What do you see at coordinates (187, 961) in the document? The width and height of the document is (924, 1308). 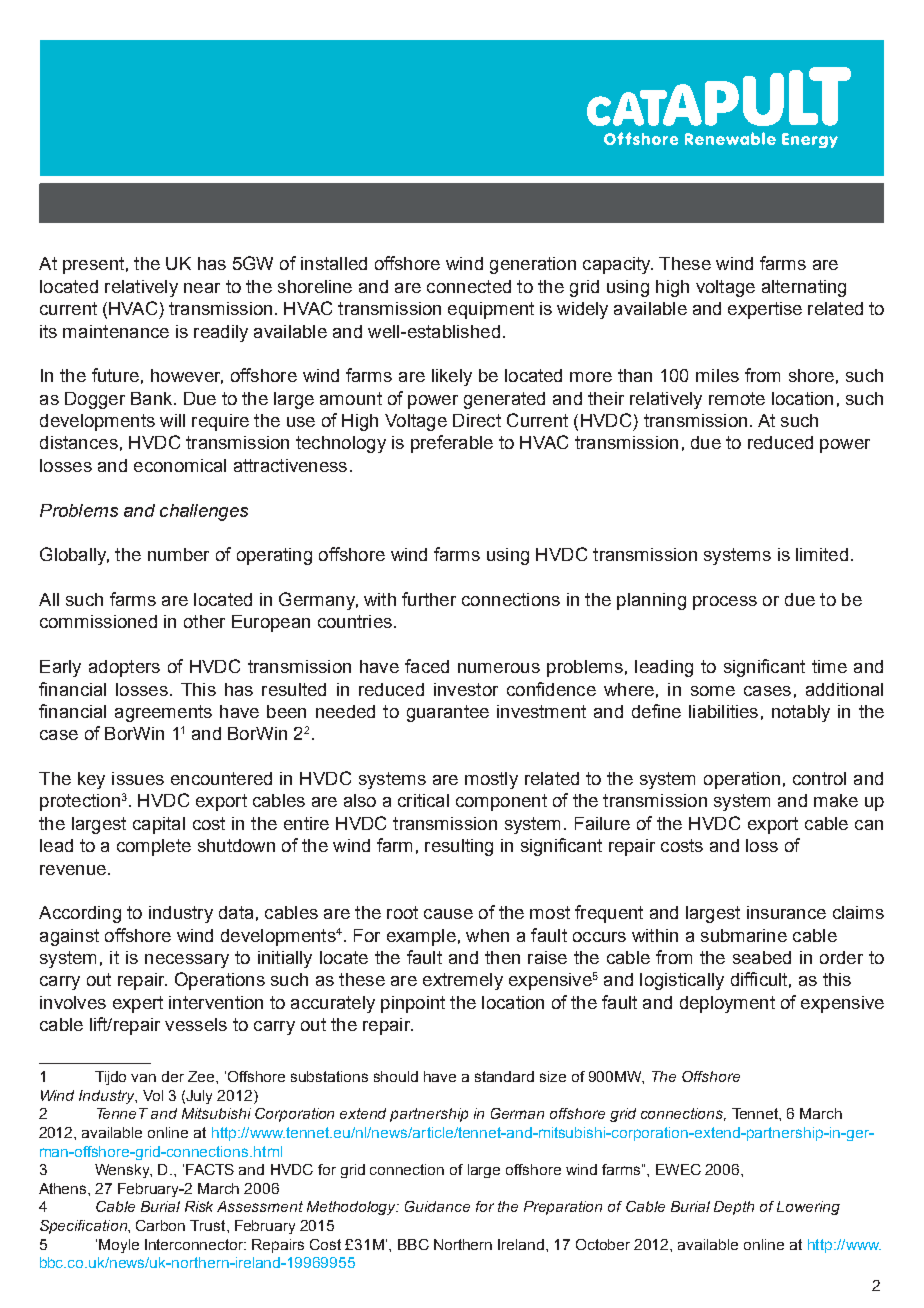 I see `necessary` at bounding box center [187, 961].
